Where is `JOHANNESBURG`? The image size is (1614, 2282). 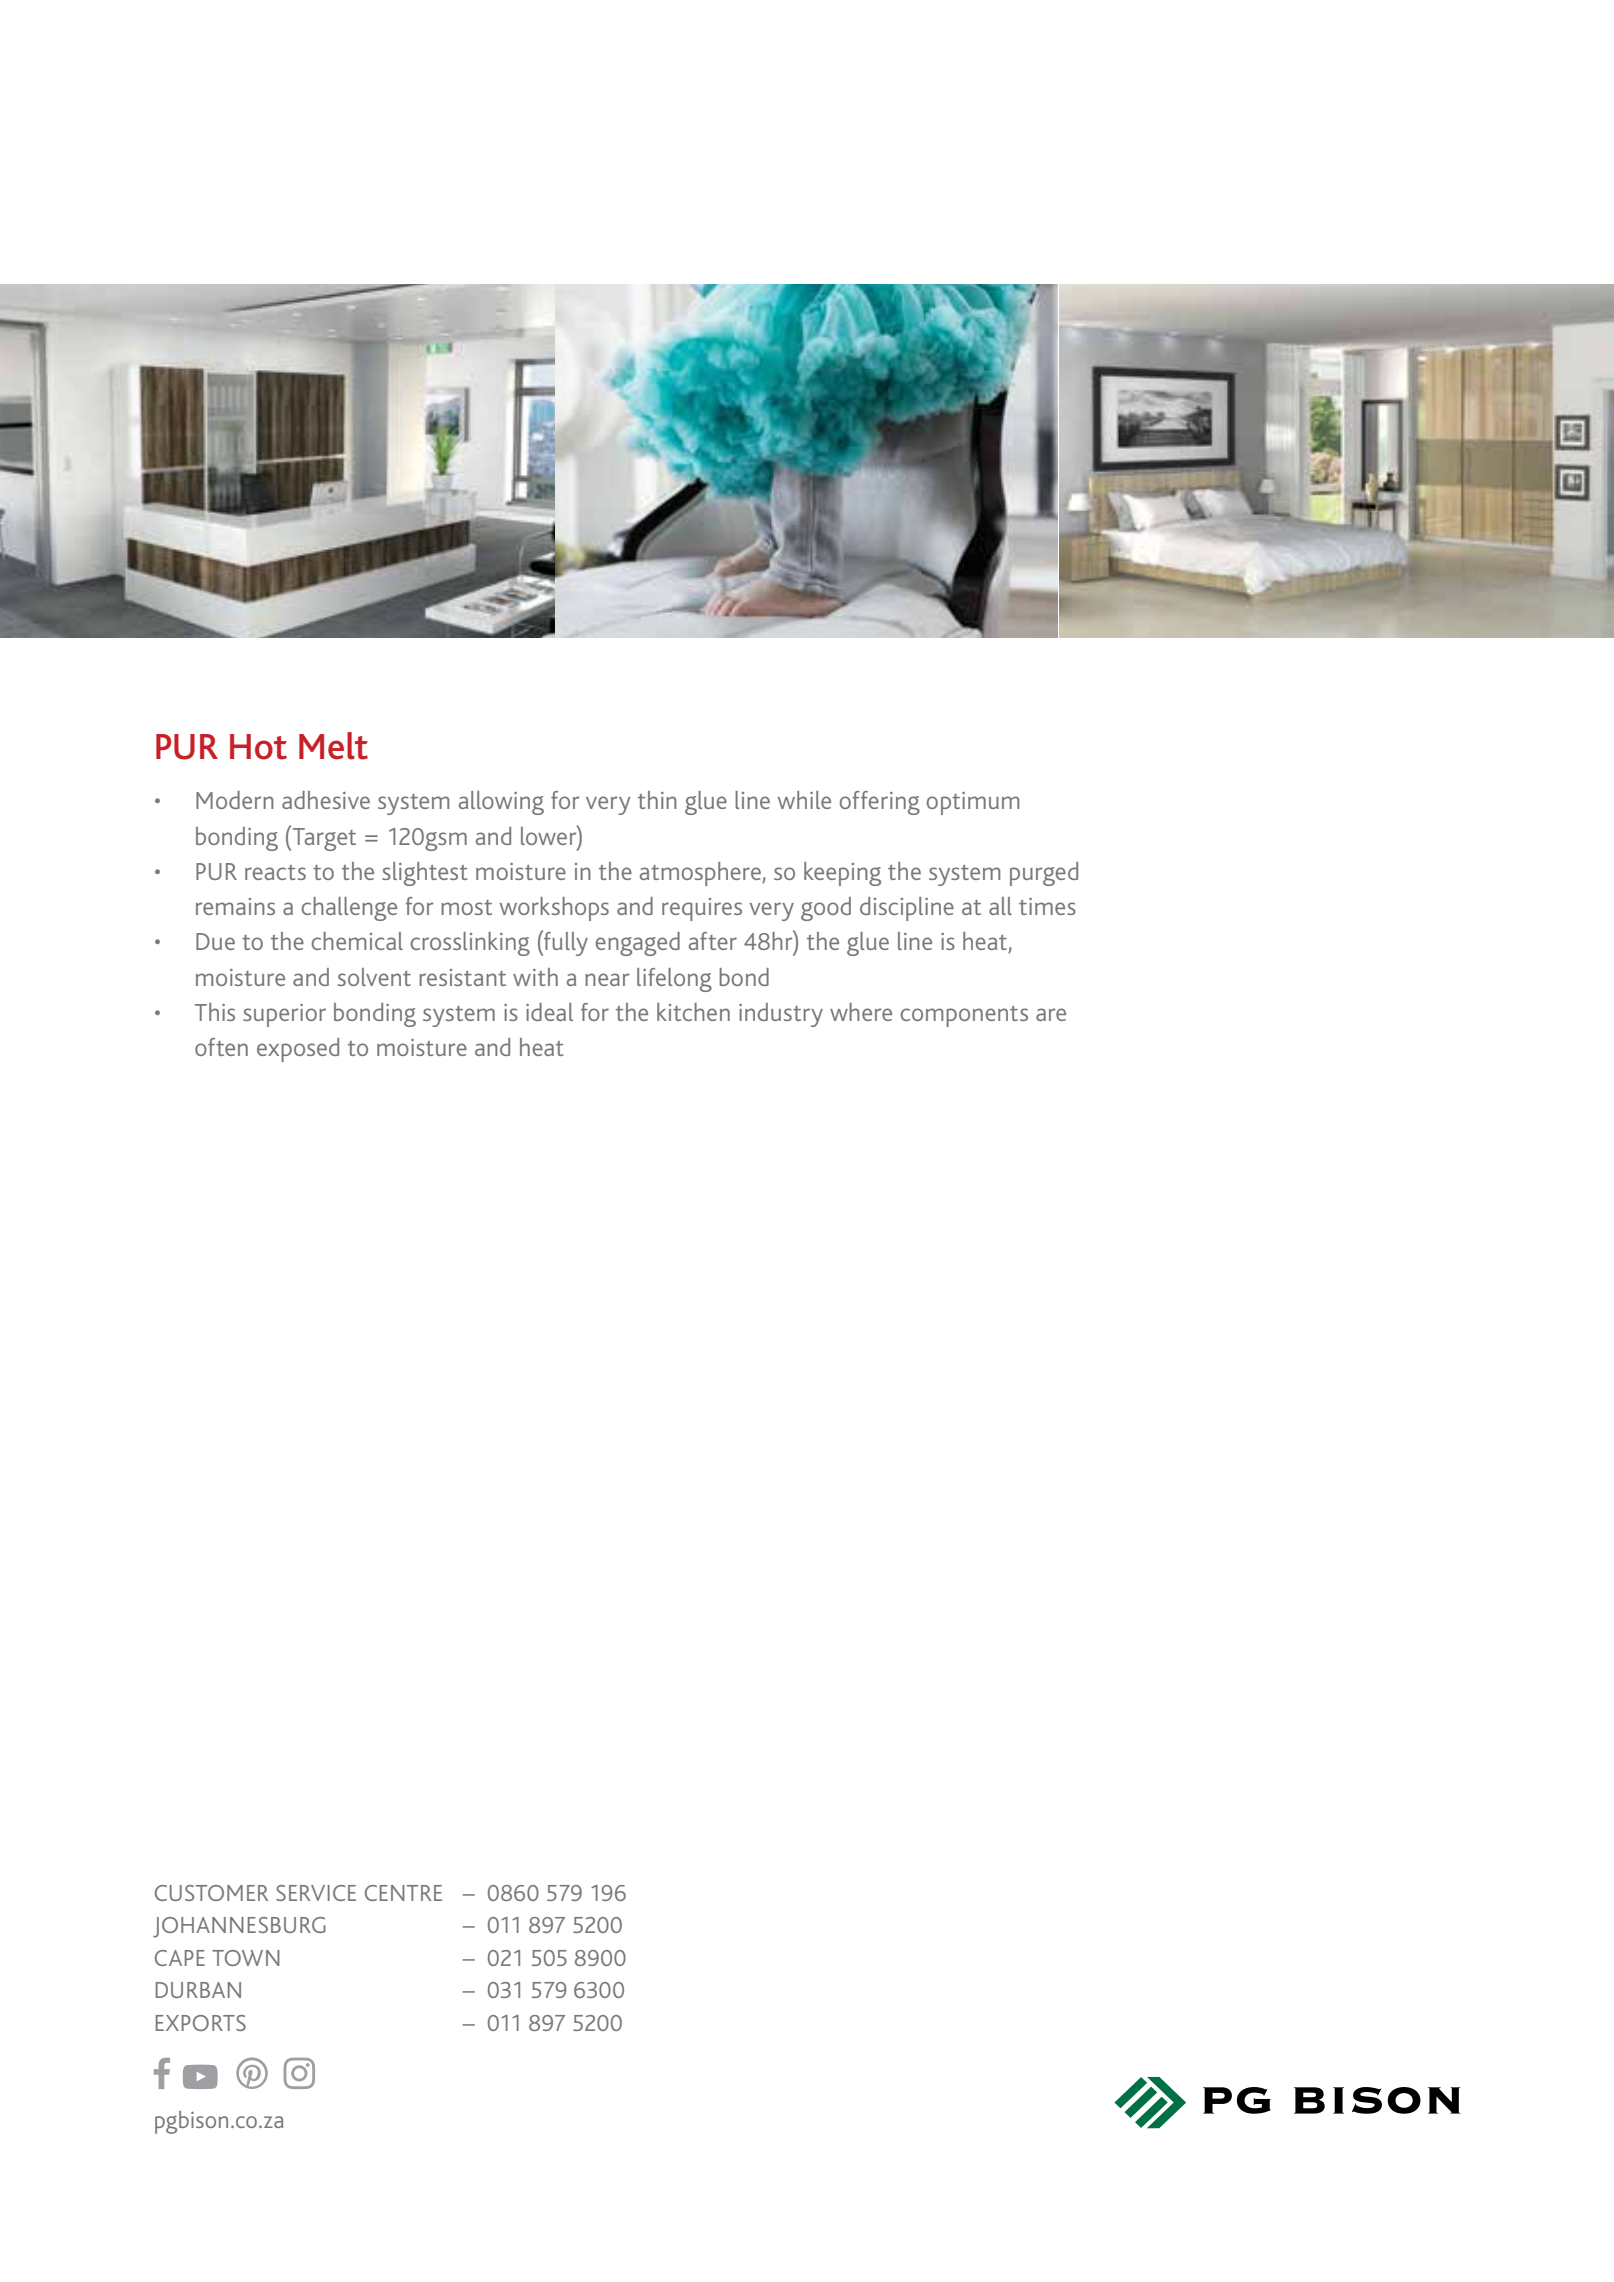 JOHANNESBURG is located at coordinates (239, 1927).
